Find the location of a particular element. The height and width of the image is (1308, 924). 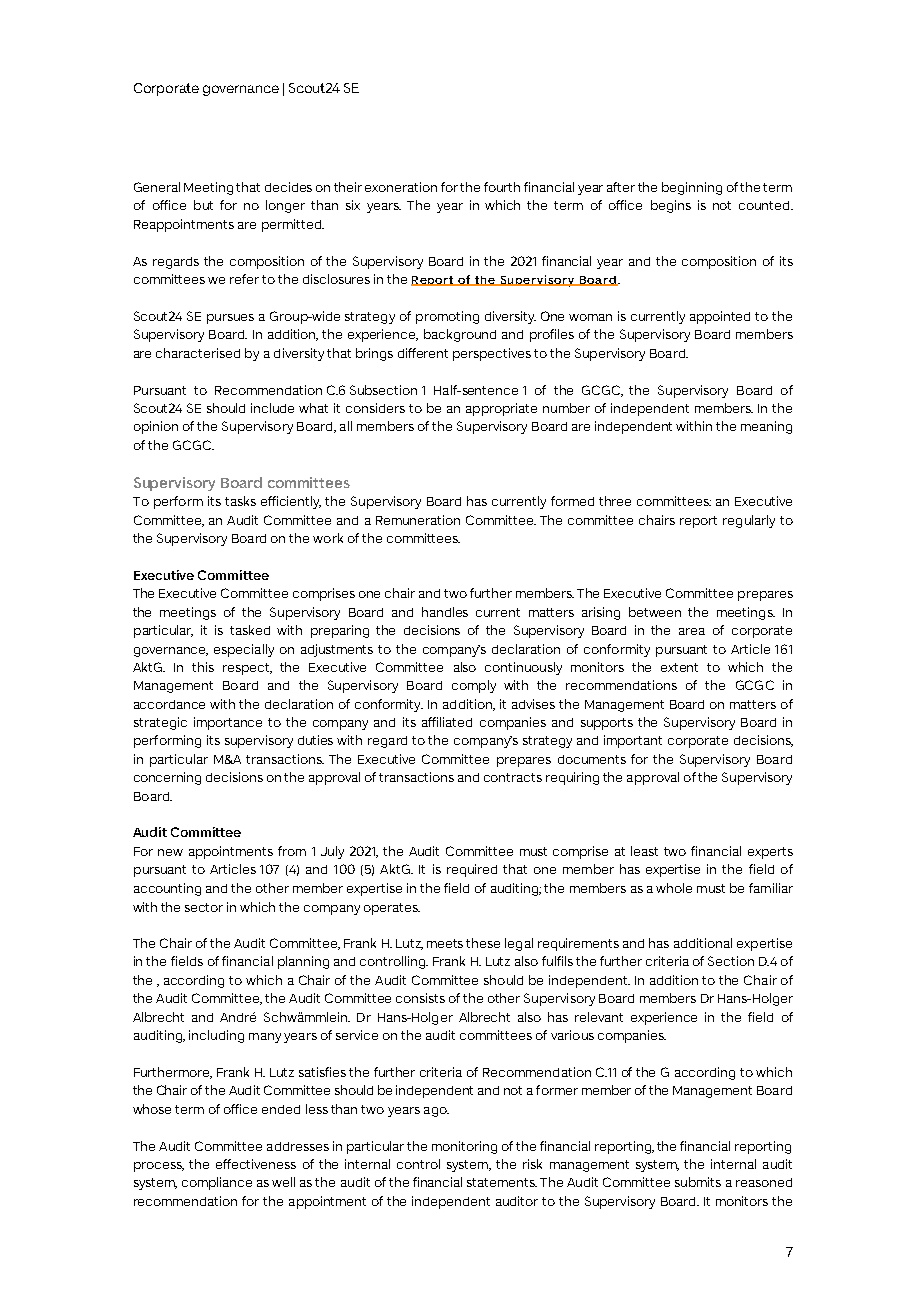

effectiveness is located at coordinates (256, 1164).
